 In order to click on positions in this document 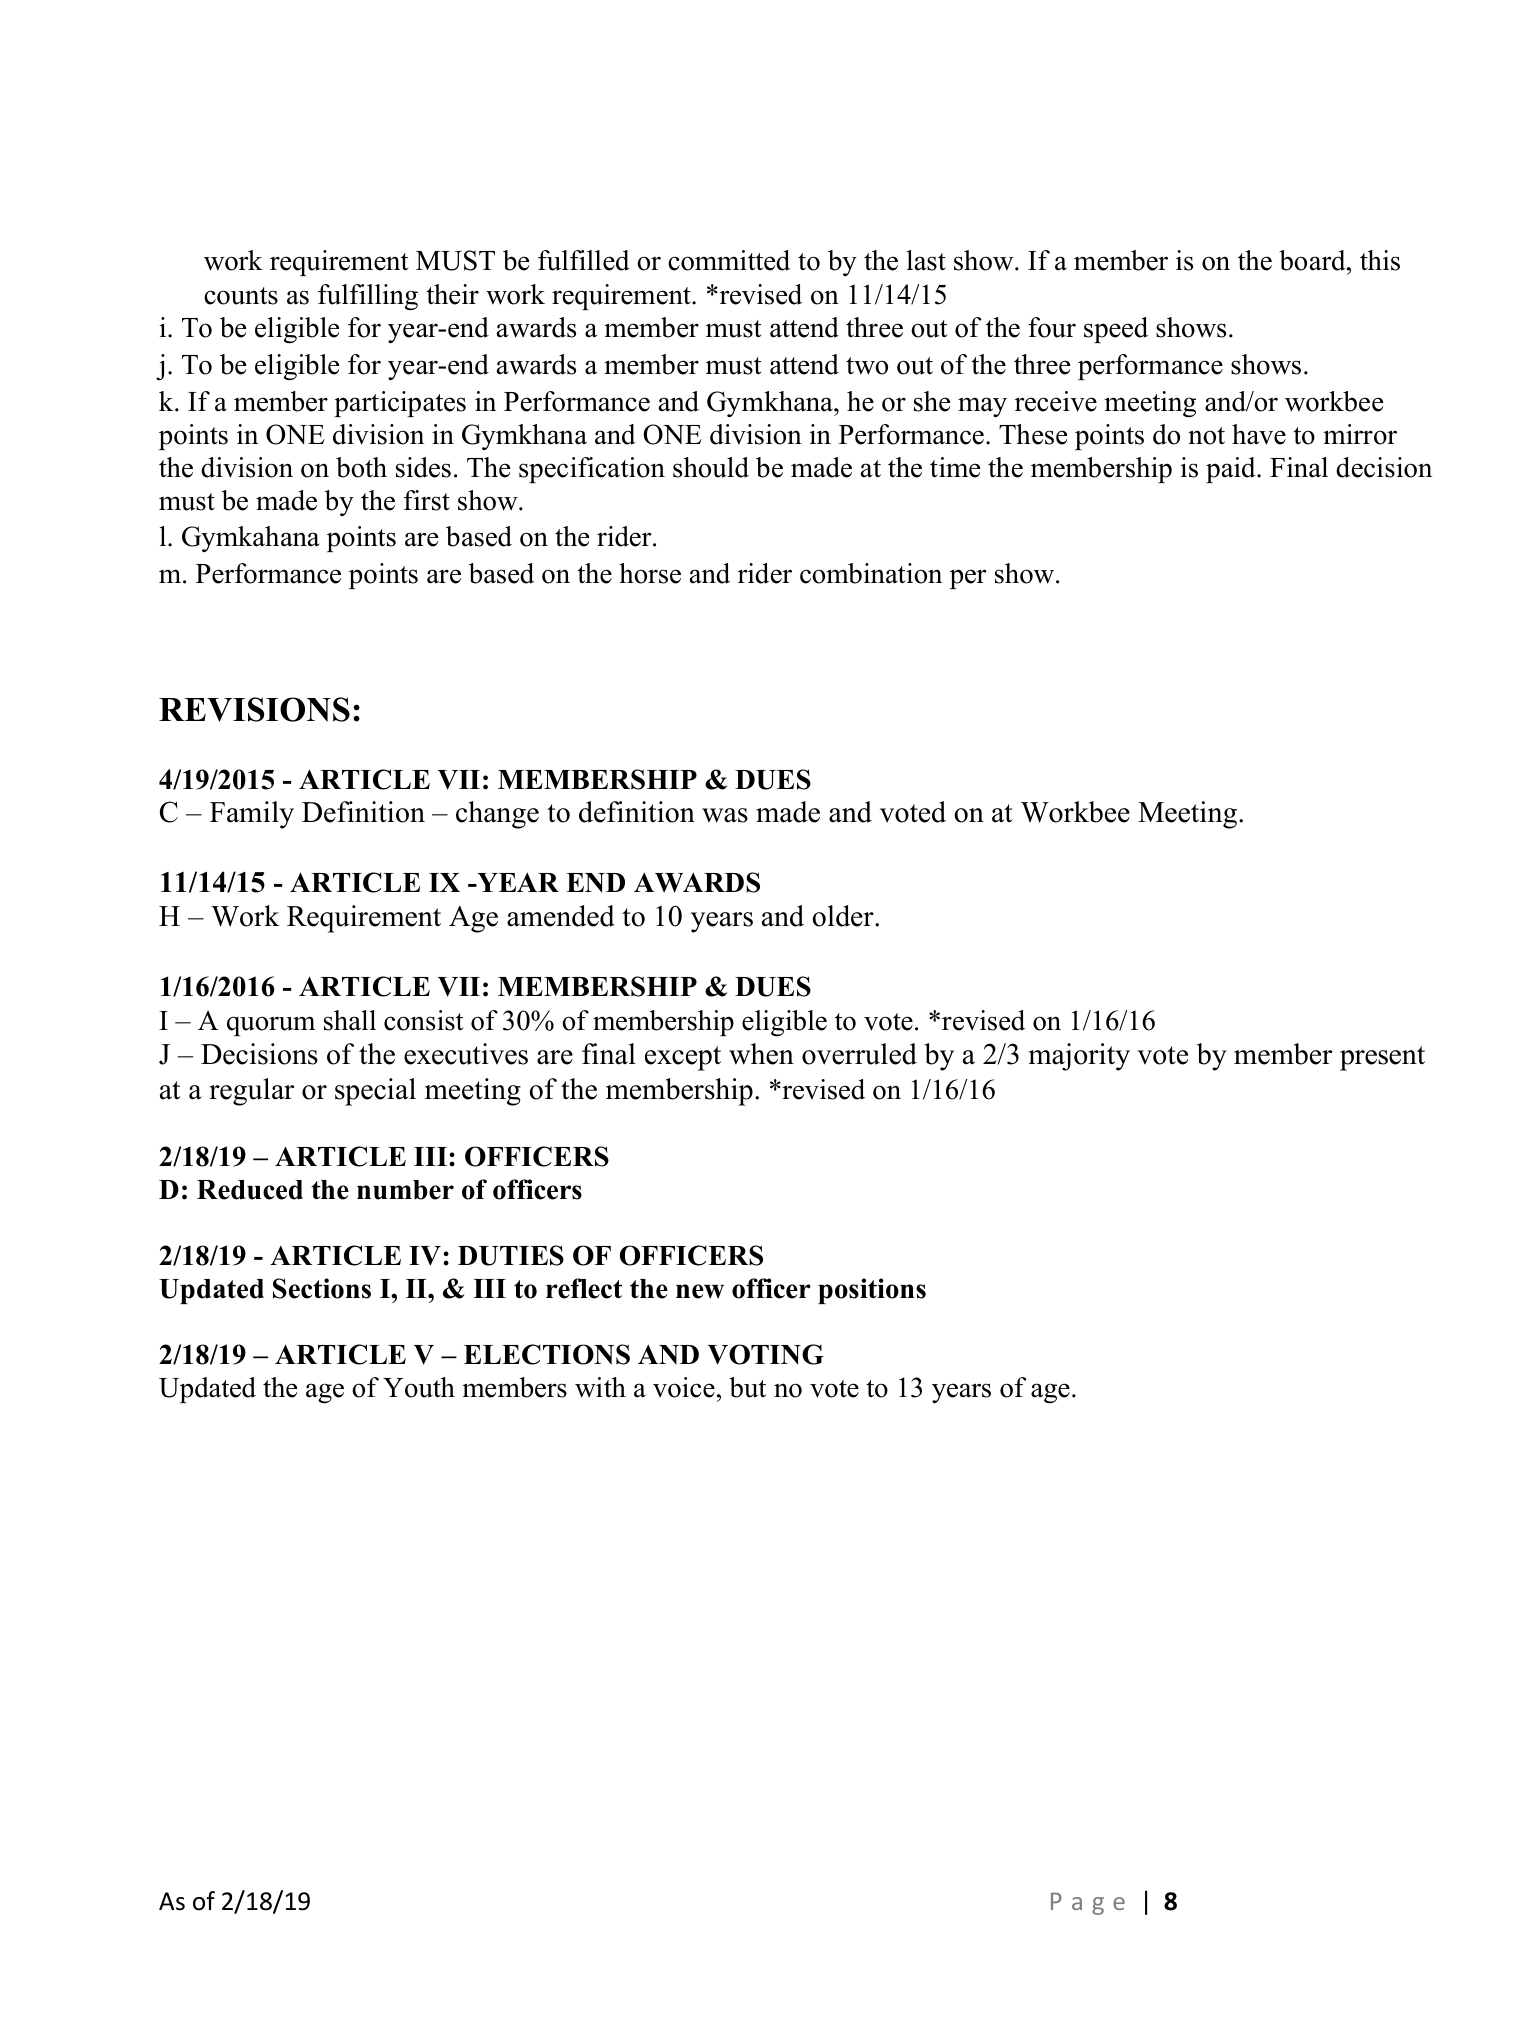, I will do `click(872, 1291)`.
